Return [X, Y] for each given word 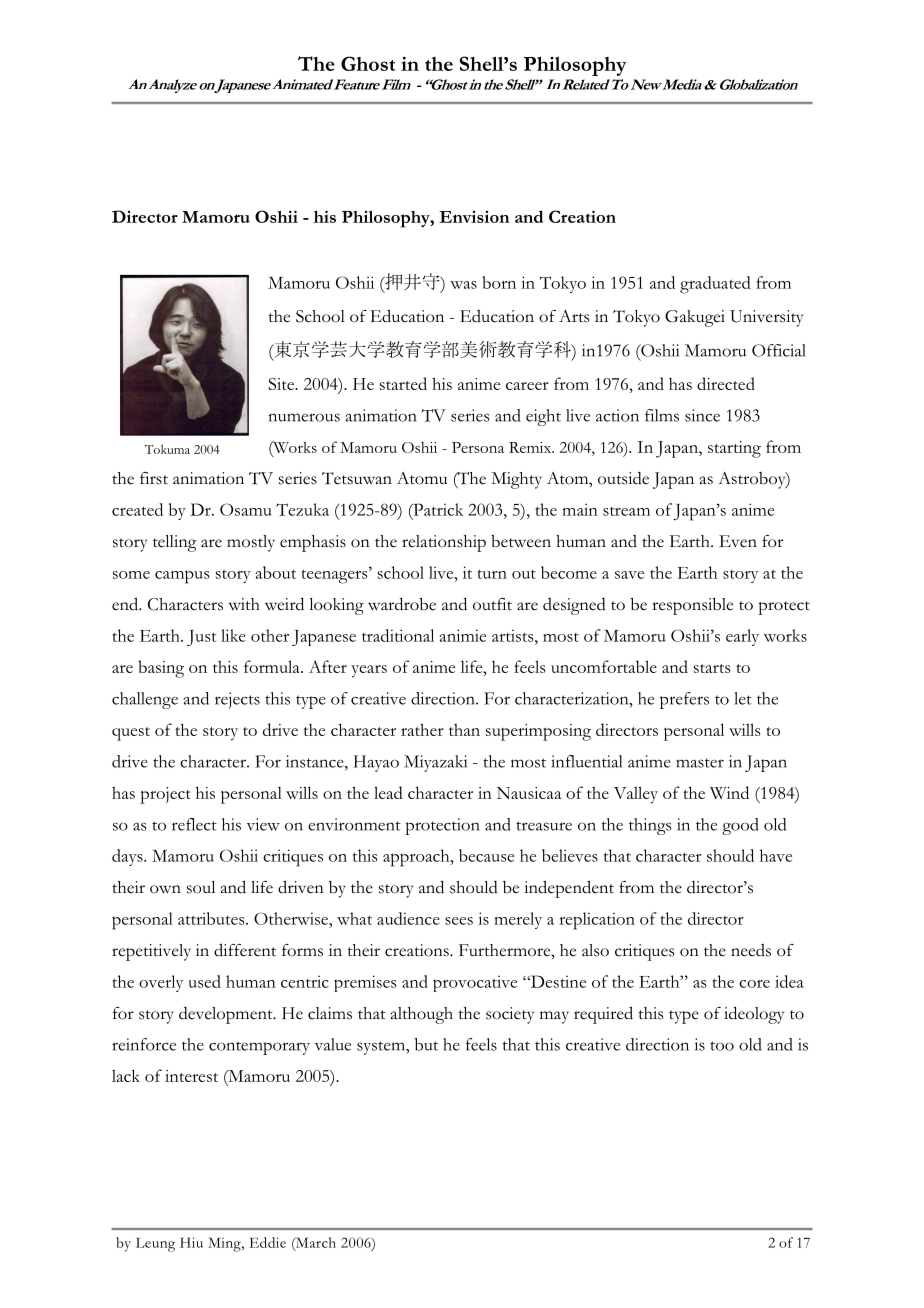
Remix [531, 447]
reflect [194, 824]
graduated [715, 285]
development [227, 1015]
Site [282, 383]
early [742, 637]
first [154, 478]
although [422, 1015]
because [486, 855]
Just [202, 638]
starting [734, 449]
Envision [474, 217]
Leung [155, 1245]
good [740, 826]
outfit [492, 604]
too [722, 1046]
